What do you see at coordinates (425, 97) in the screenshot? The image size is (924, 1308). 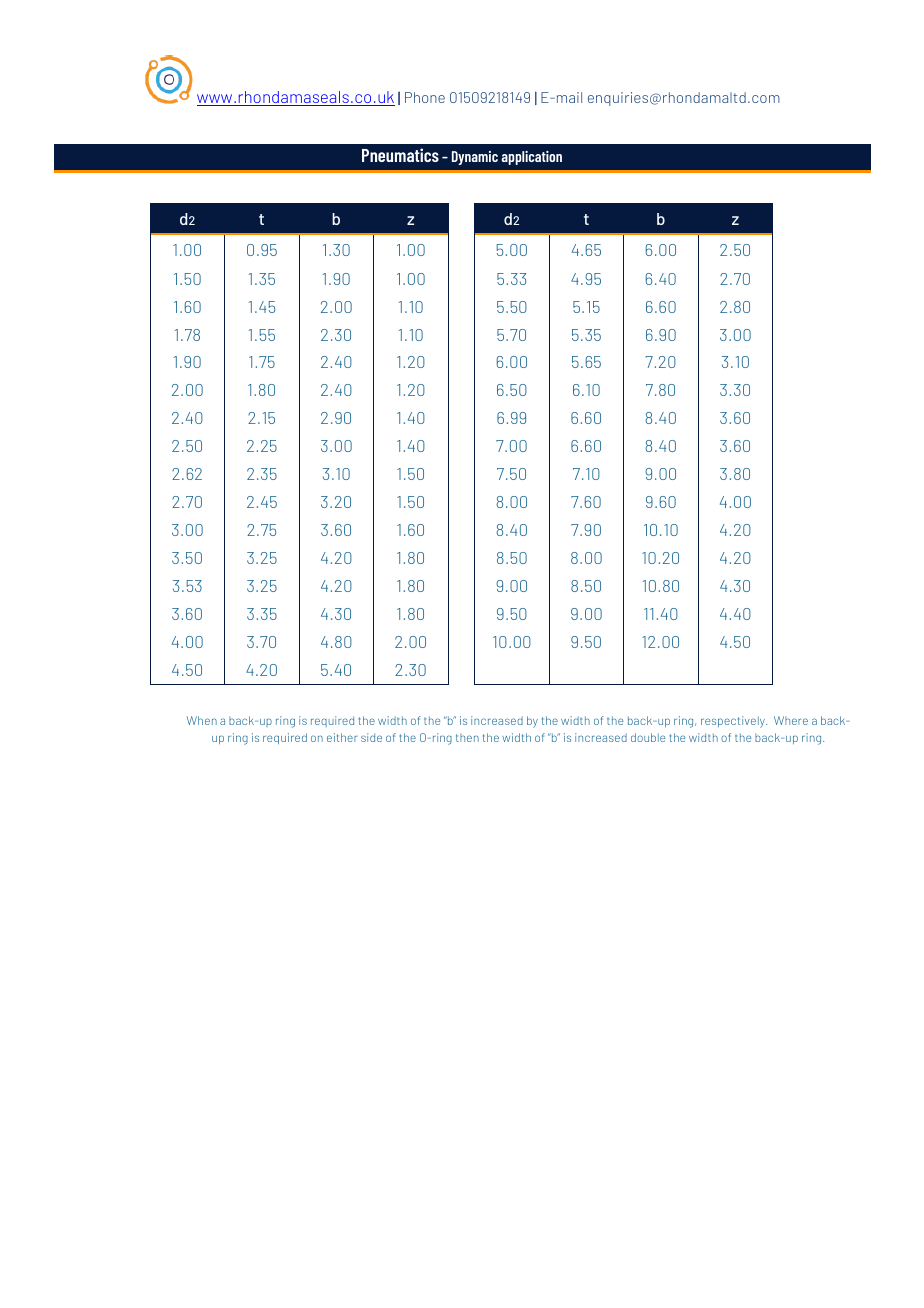 I see `Phone` at bounding box center [425, 97].
